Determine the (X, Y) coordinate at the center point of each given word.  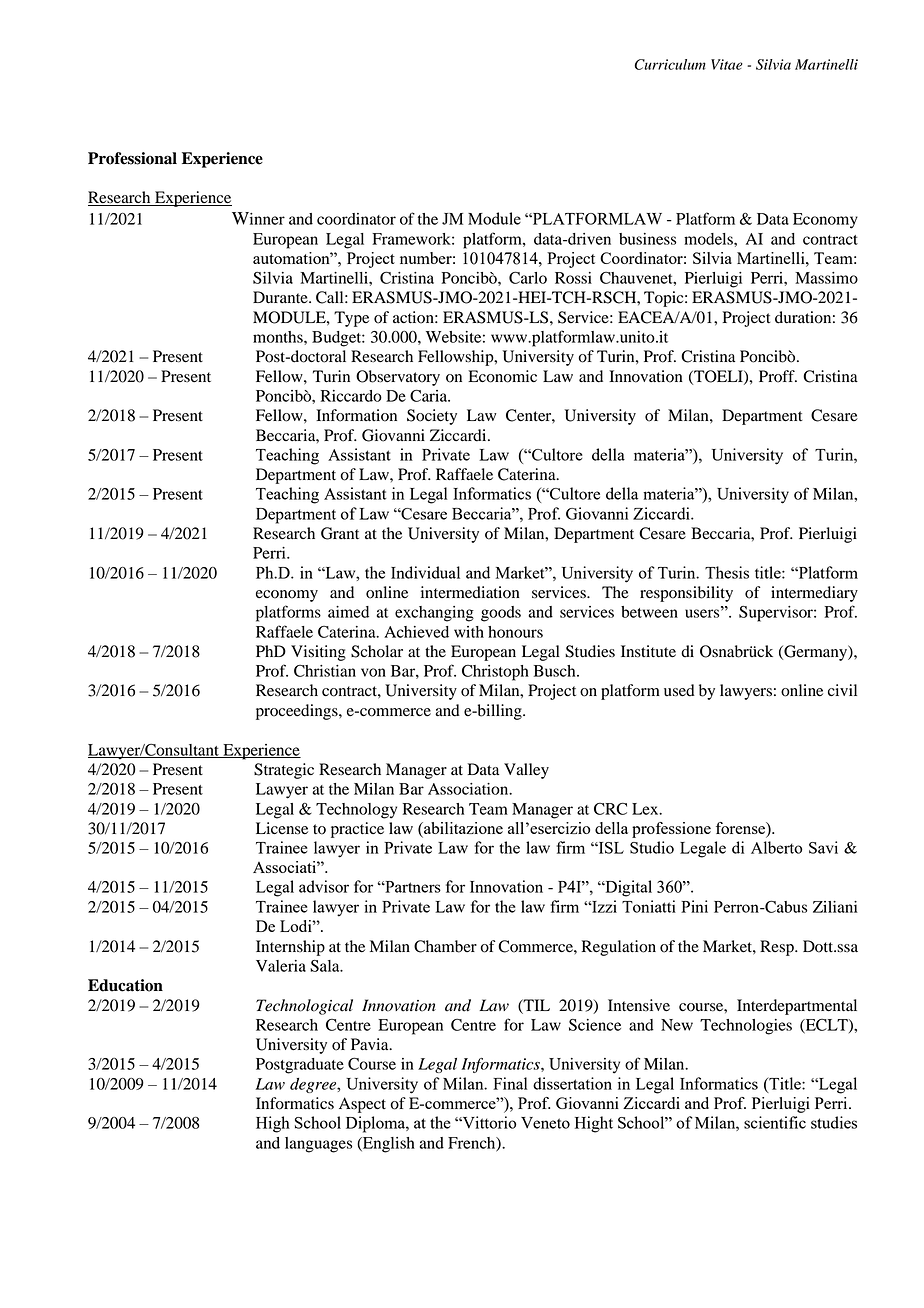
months (279, 337)
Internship (290, 948)
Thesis (727, 572)
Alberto (777, 847)
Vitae (727, 64)
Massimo (826, 278)
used (679, 690)
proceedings (298, 712)
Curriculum (670, 64)
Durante (281, 297)
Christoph (495, 673)
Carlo (528, 277)
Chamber (445, 946)
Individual (425, 572)
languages (318, 1145)
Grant (340, 533)
